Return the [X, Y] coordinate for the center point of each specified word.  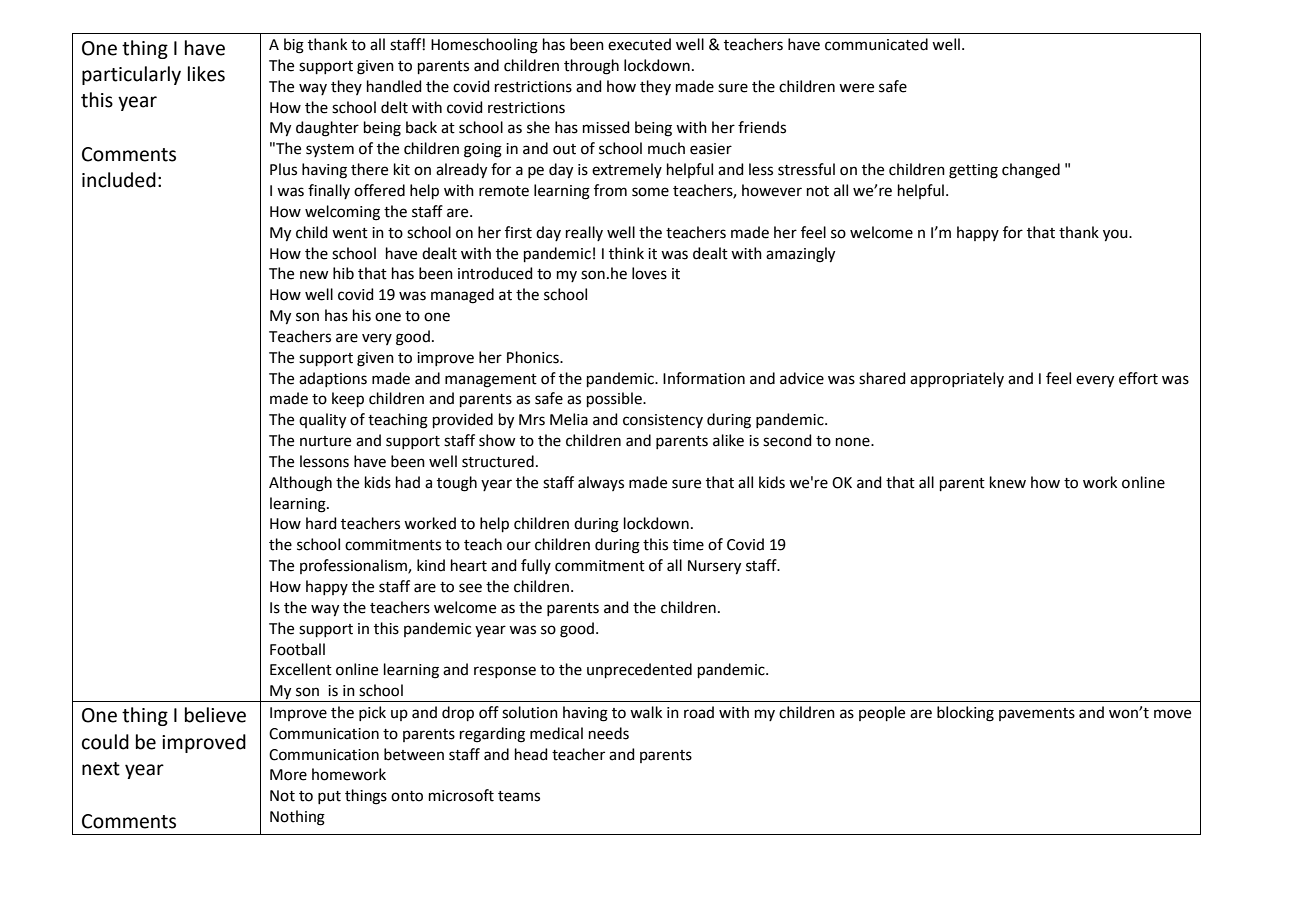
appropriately [957, 379]
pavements [1037, 714]
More [288, 775]
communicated [876, 44]
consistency [663, 421]
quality [322, 421]
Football [297, 649]
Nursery [714, 567]
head [531, 754]
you [1116, 235]
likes [206, 74]
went [350, 233]
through [591, 67]
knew [1008, 482]
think [626, 253]
